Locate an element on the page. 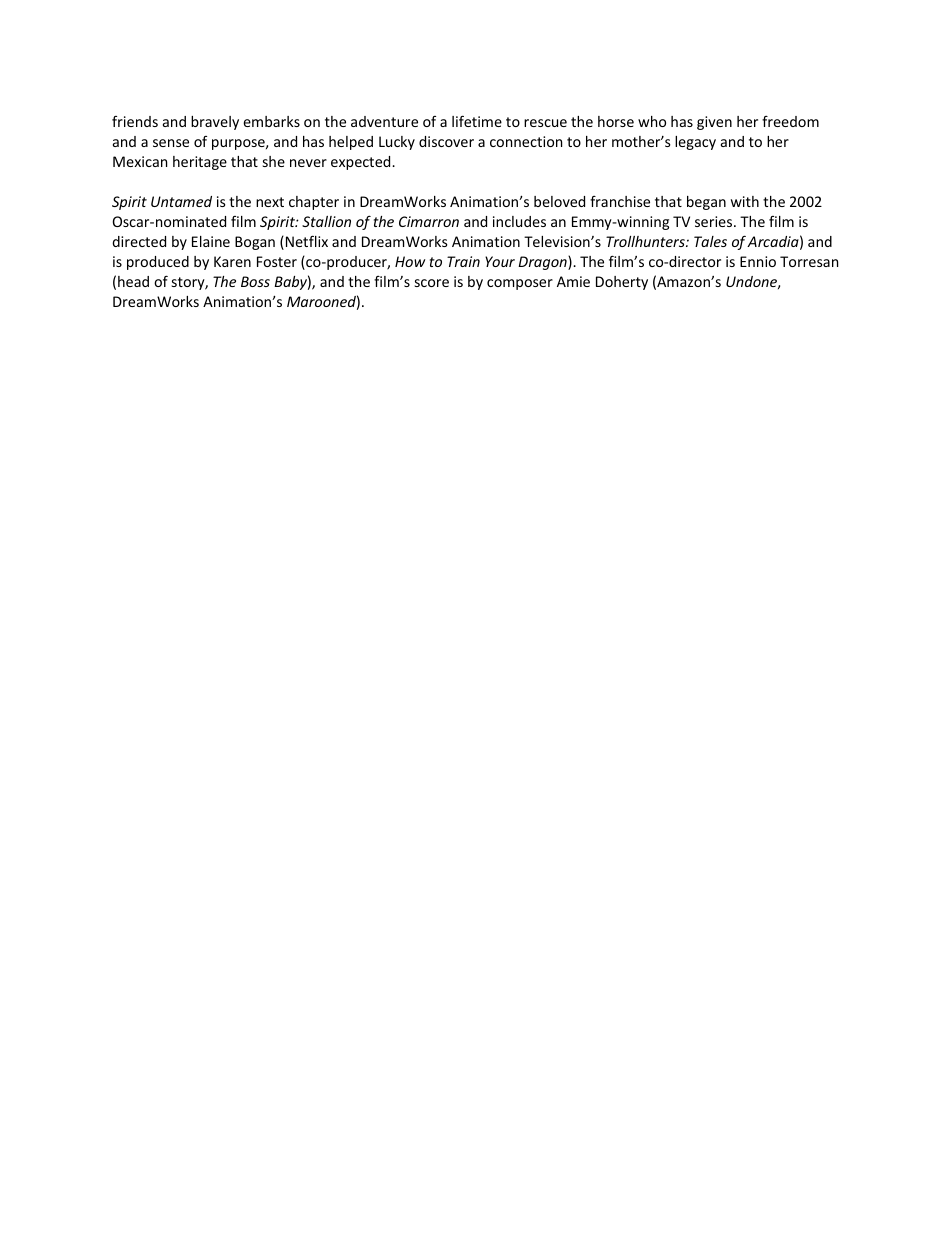 Image resolution: width=952 pixels, height=1233 pixels. Boss is located at coordinates (255, 281).
